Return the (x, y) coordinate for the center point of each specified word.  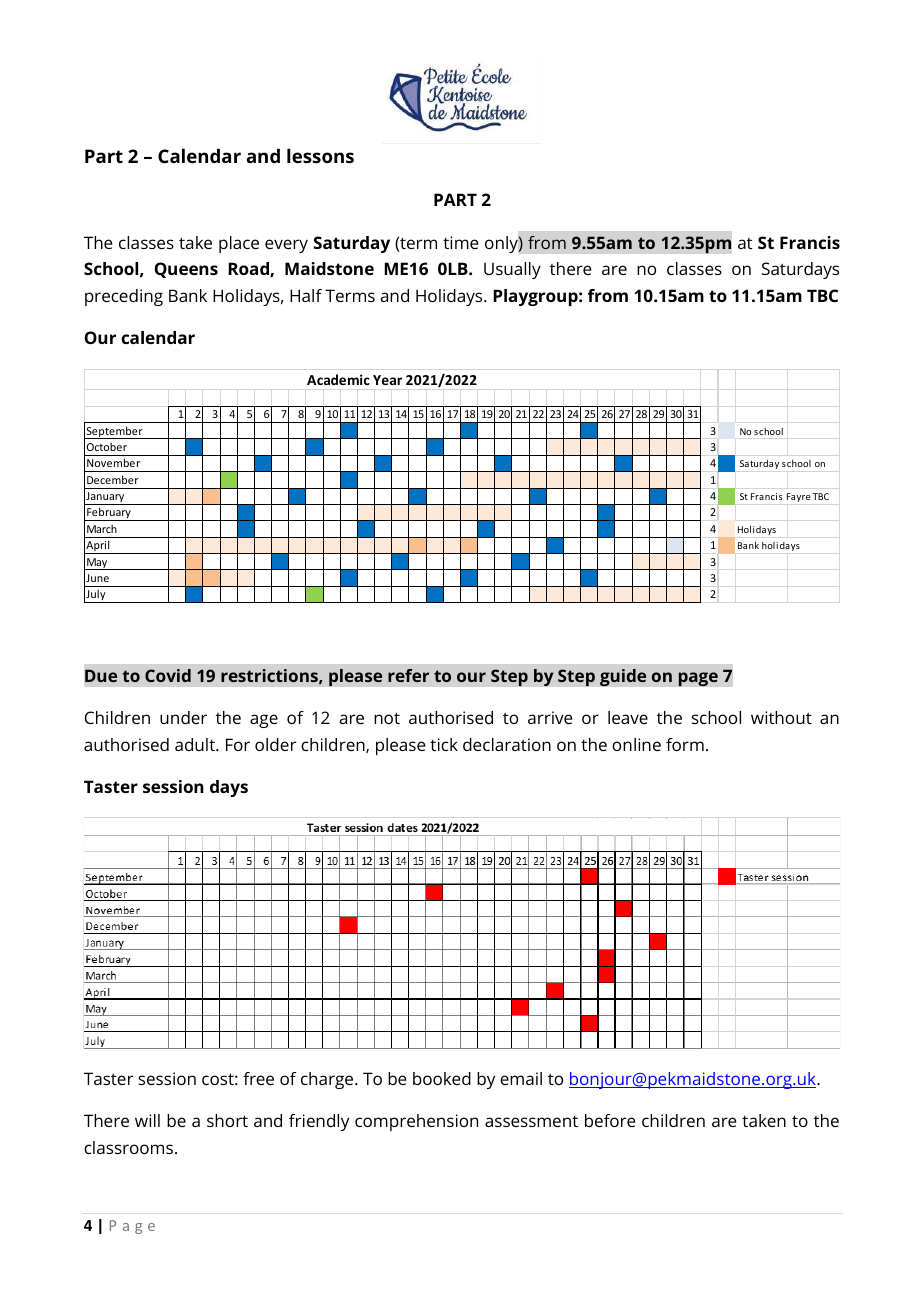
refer (408, 675)
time (461, 242)
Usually (512, 270)
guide (623, 677)
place (239, 244)
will (147, 1120)
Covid (168, 675)
